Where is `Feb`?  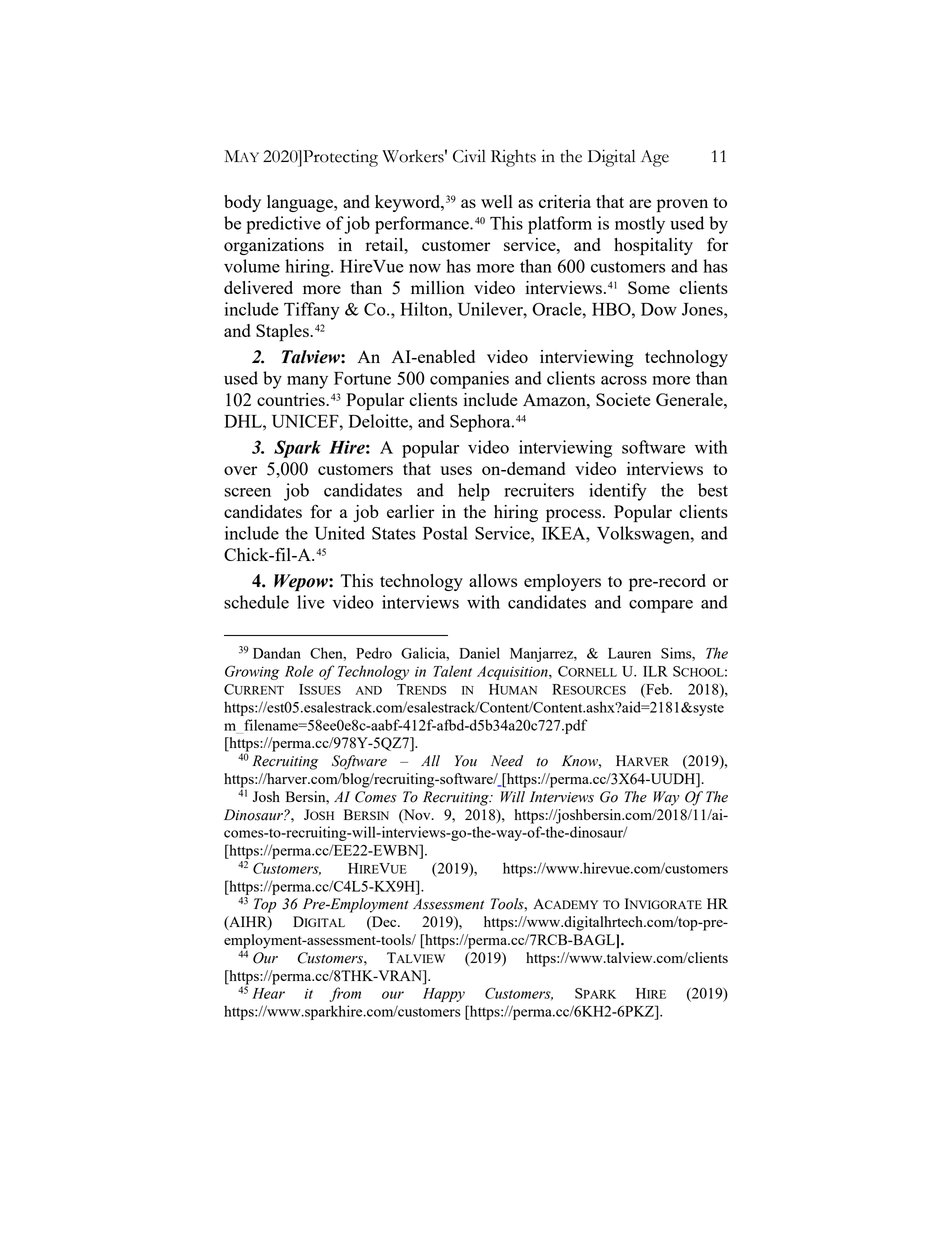
Feb is located at coordinates (657, 690).
